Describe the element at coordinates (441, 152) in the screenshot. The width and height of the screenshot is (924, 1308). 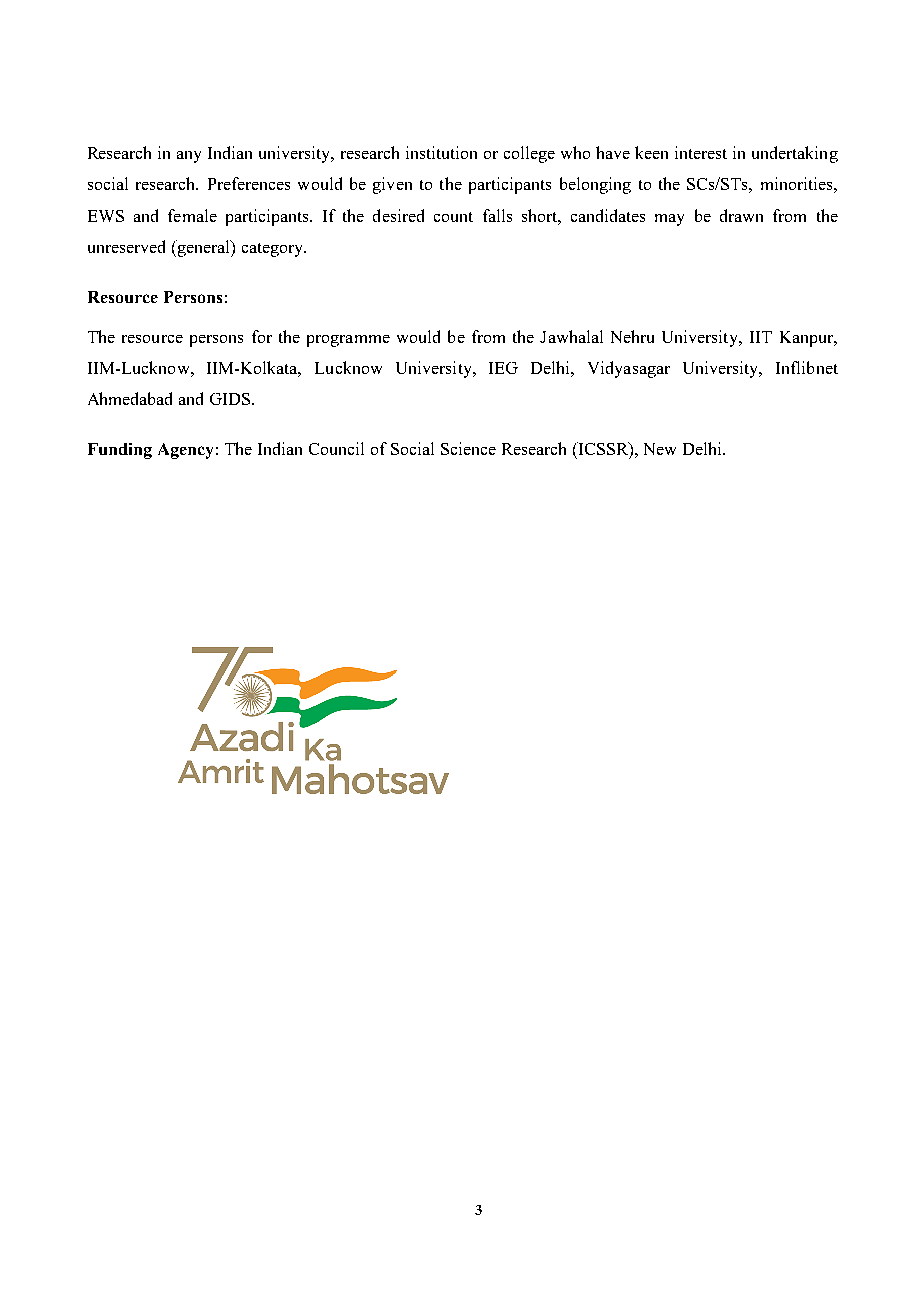
I see `institution` at that location.
